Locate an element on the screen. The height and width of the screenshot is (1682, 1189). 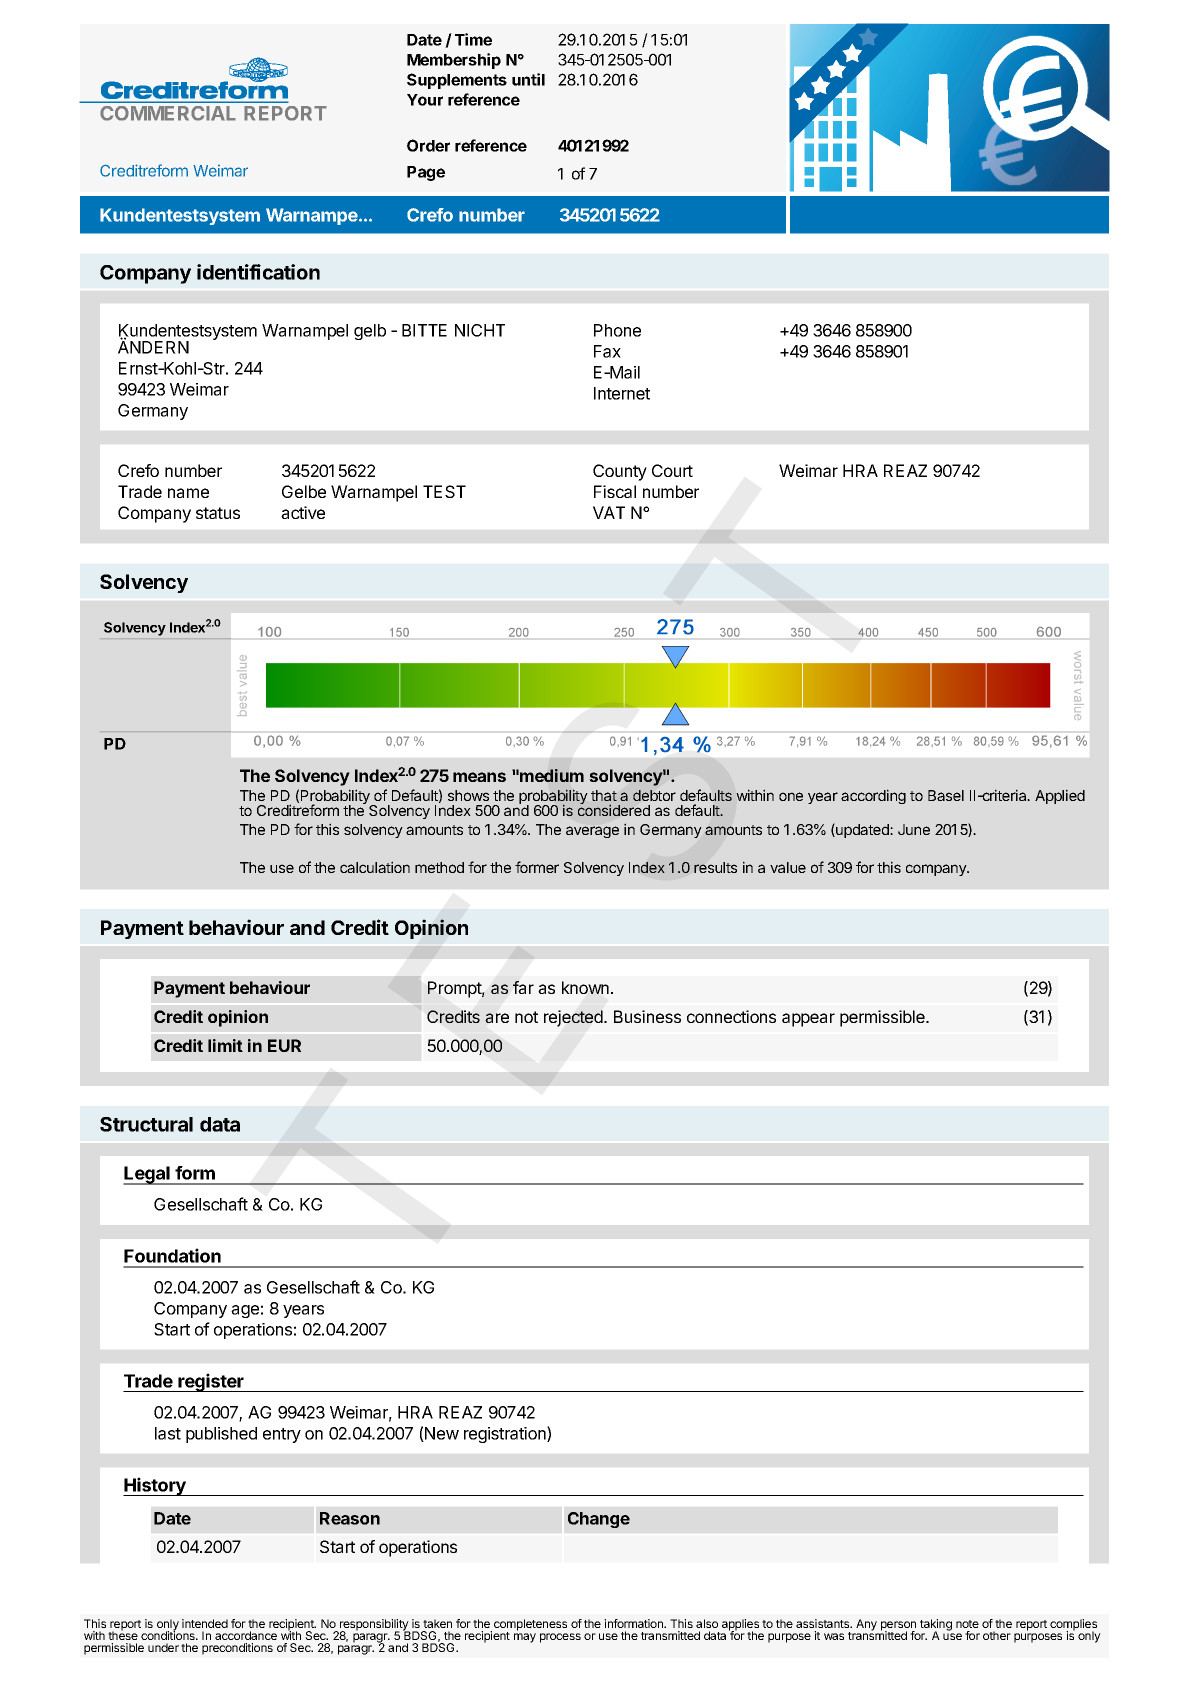
accordance is located at coordinates (246, 1635).
